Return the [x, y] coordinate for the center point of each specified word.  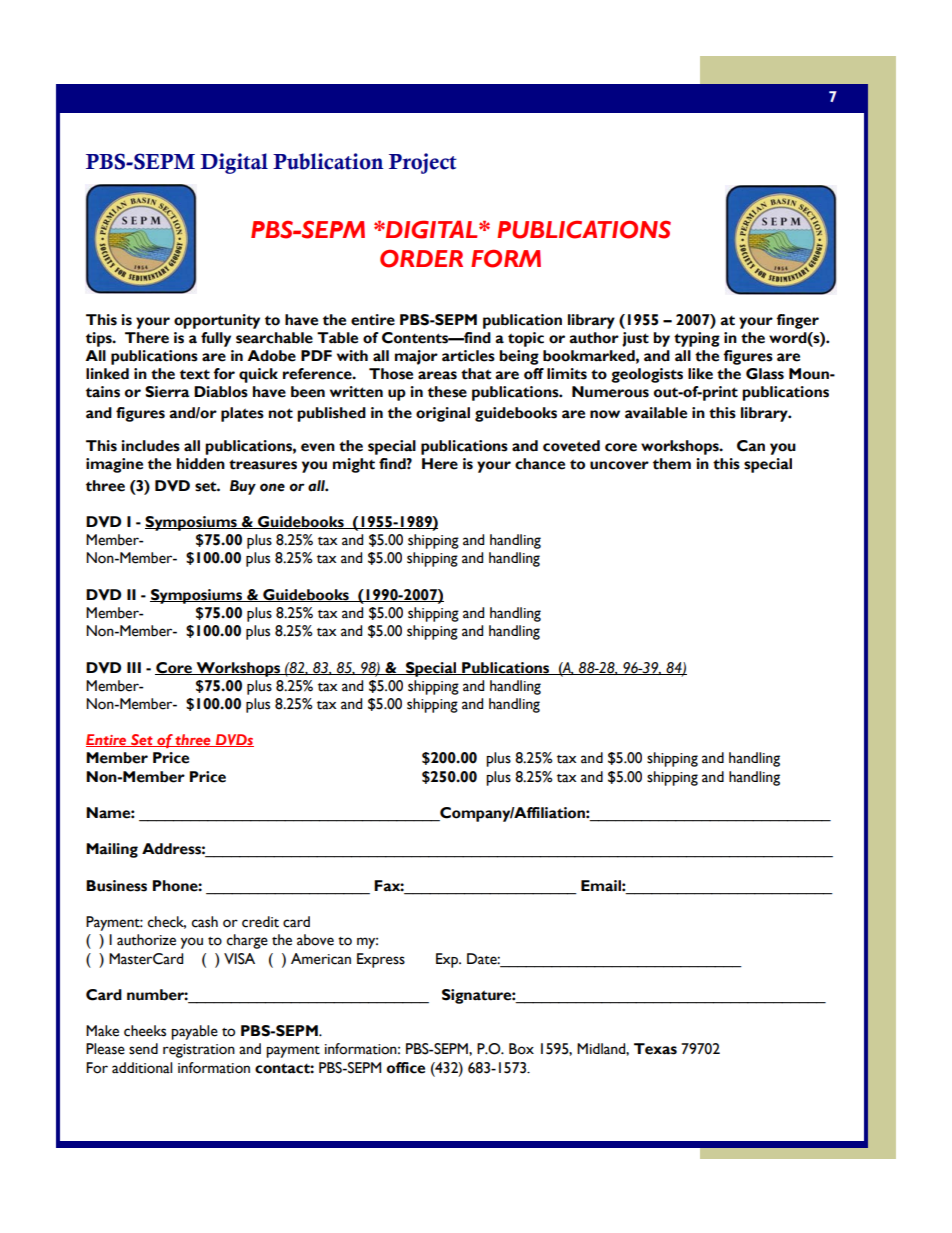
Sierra [167, 392]
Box [521, 1049]
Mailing [112, 850]
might [354, 465]
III [134, 667]
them [672, 464]
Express [381, 960]
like [700, 374]
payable [194, 1032]
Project [423, 163]
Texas [655, 1049]
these [447, 392]
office [406, 1068]
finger [797, 321]
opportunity [217, 321]
